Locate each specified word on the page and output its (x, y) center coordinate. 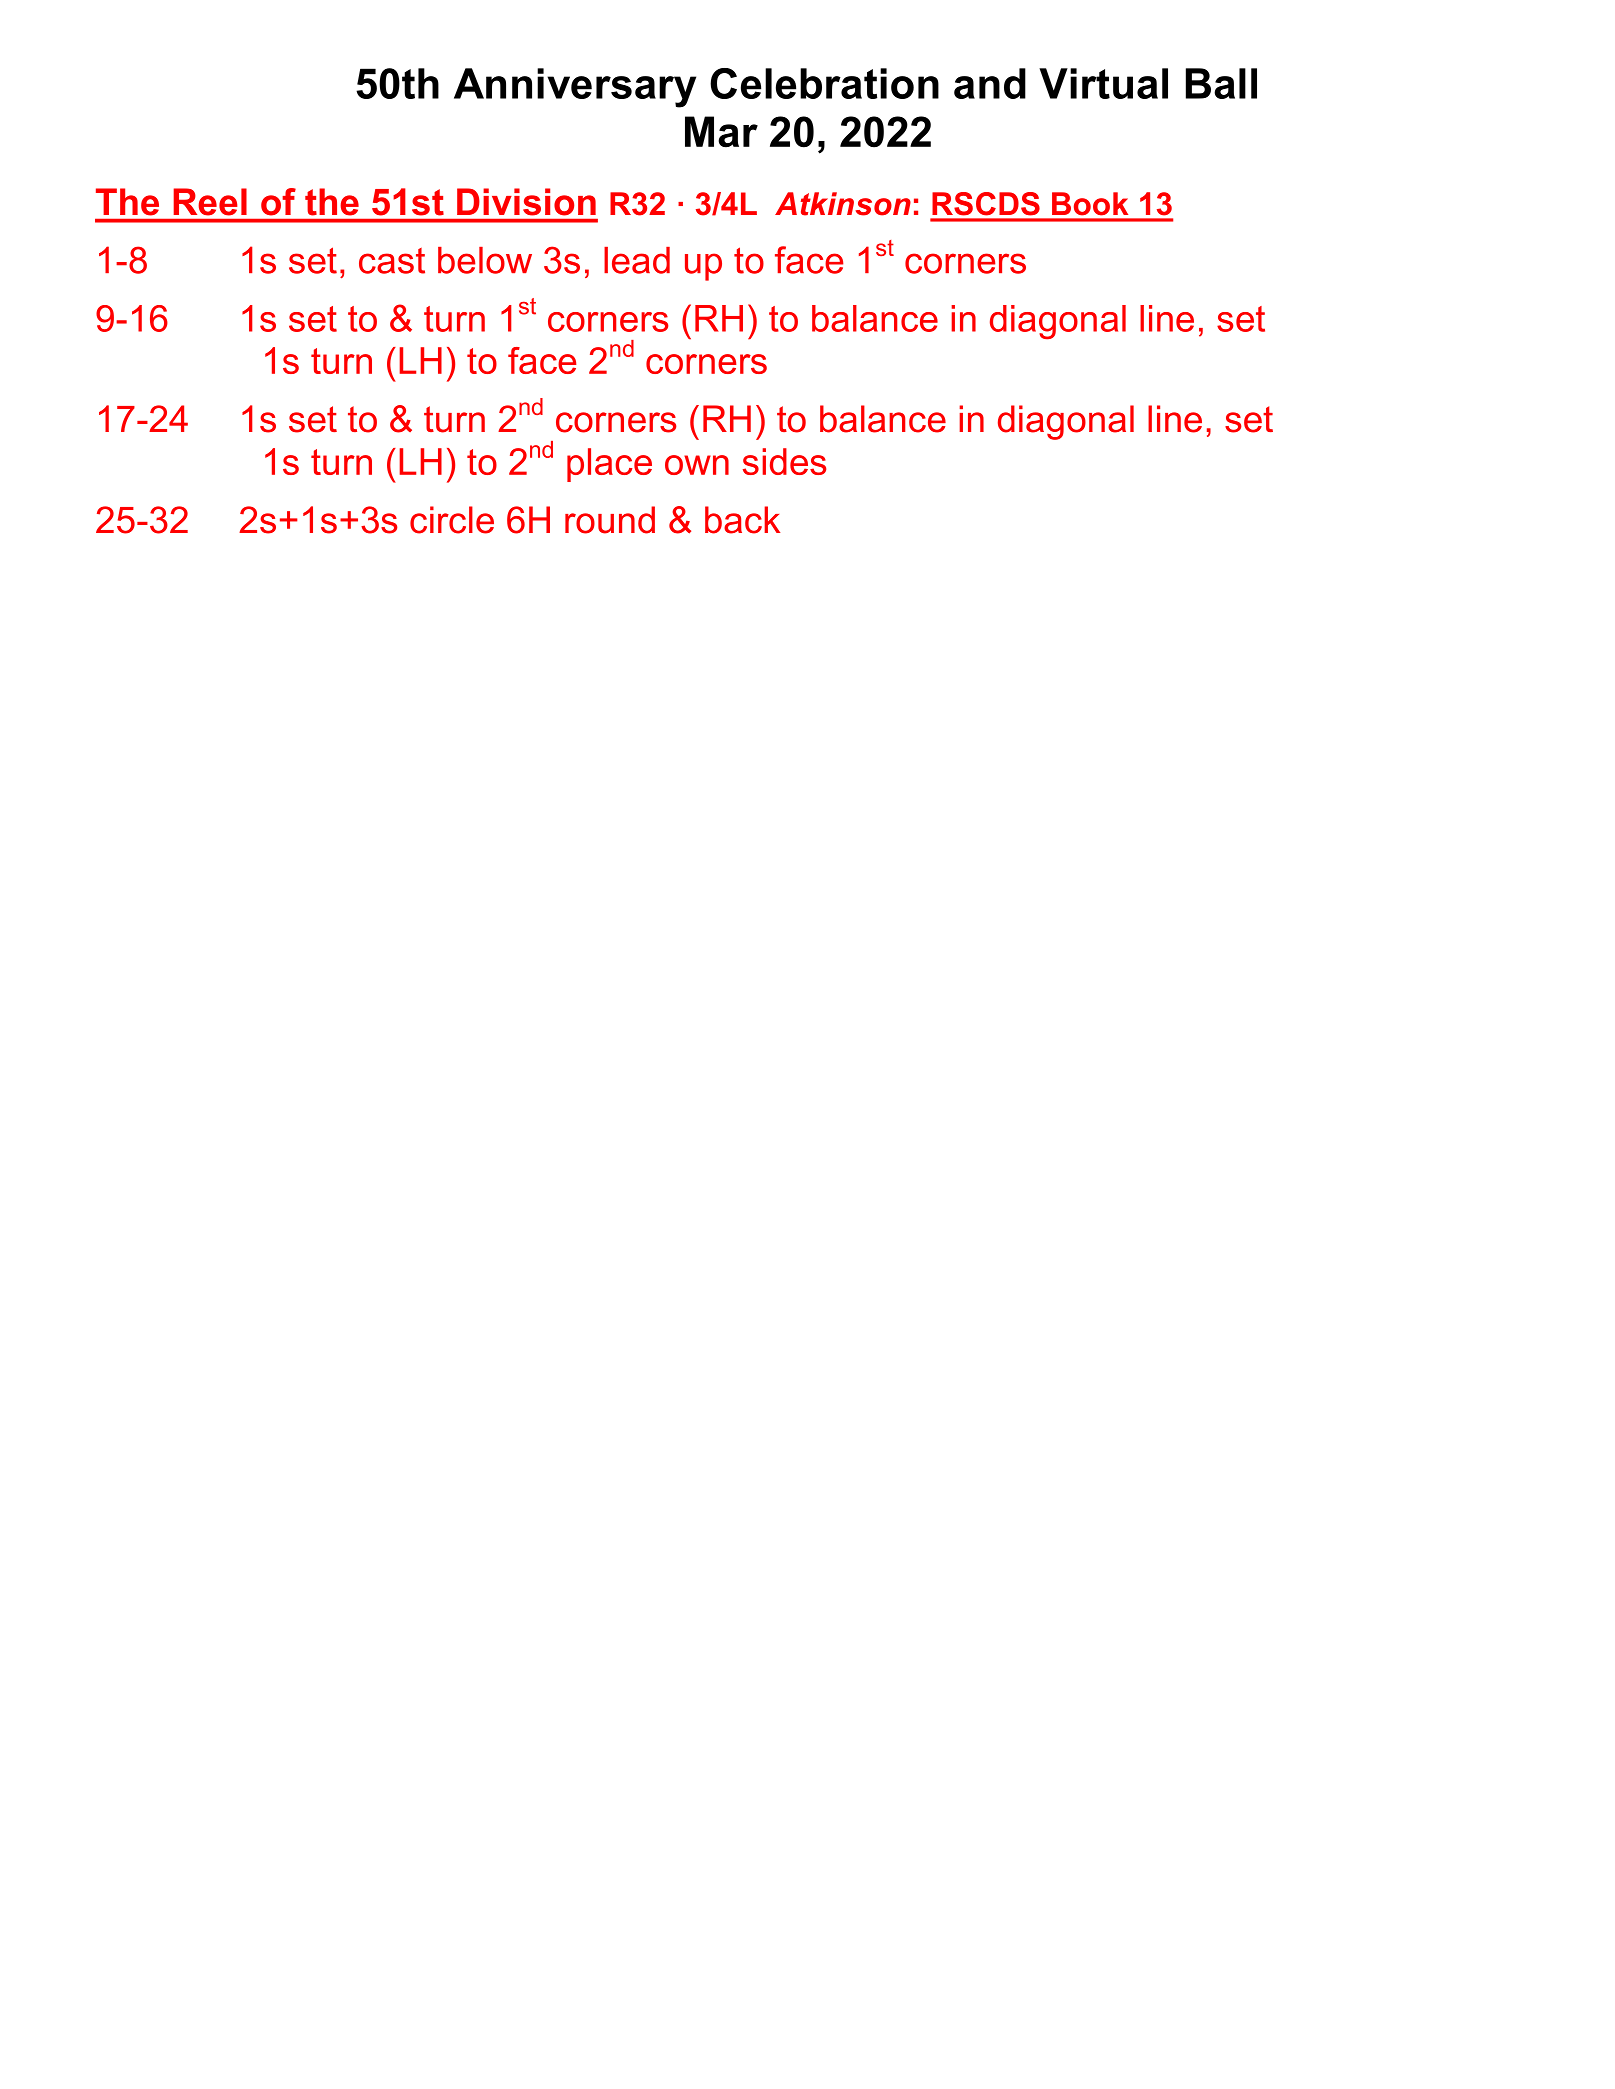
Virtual (1103, 83)
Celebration (824, 83)
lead (637, 260)
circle (452, 520)
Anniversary (575, 88)
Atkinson (843, 204)
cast (392, 261)
